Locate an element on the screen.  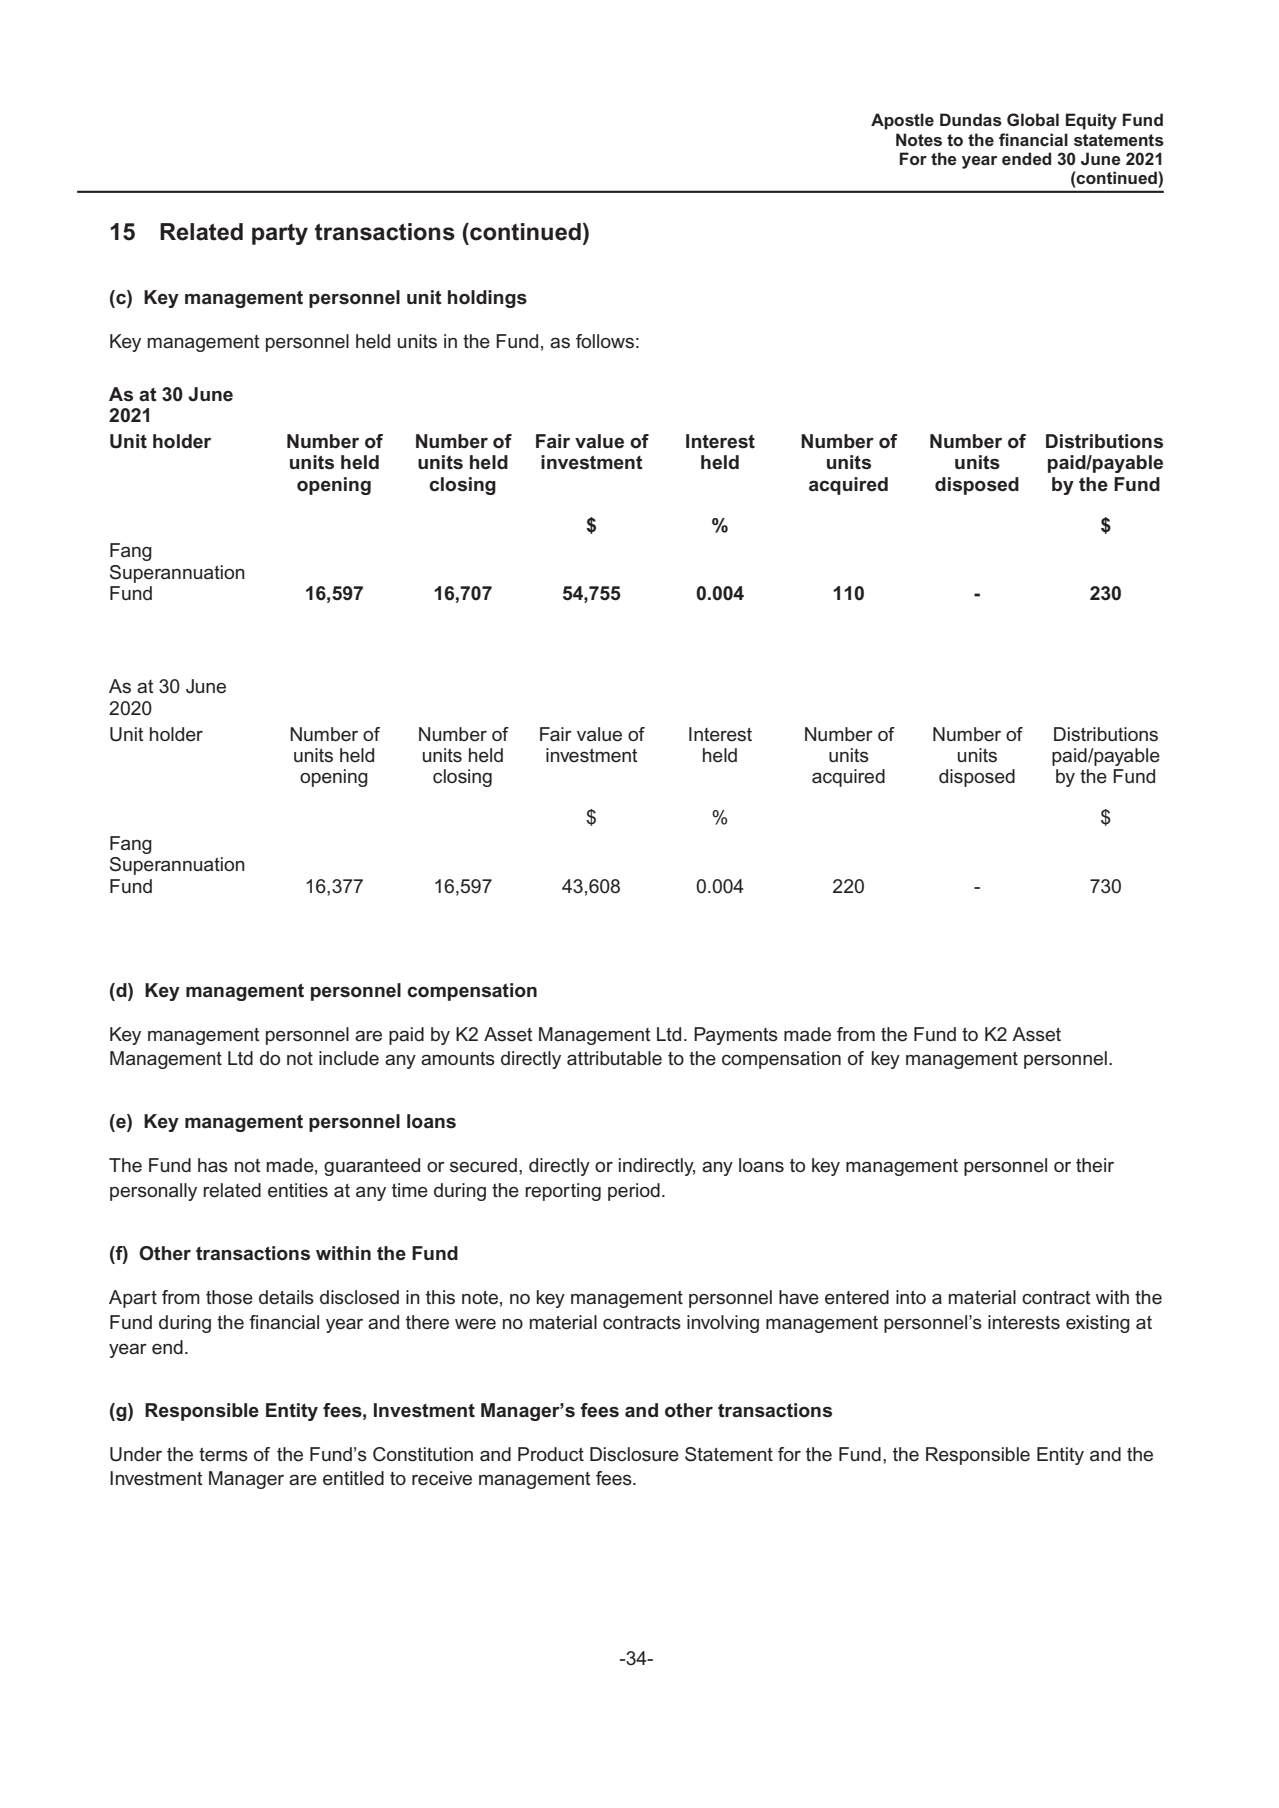
follows is located at coordinates (605, 341).
